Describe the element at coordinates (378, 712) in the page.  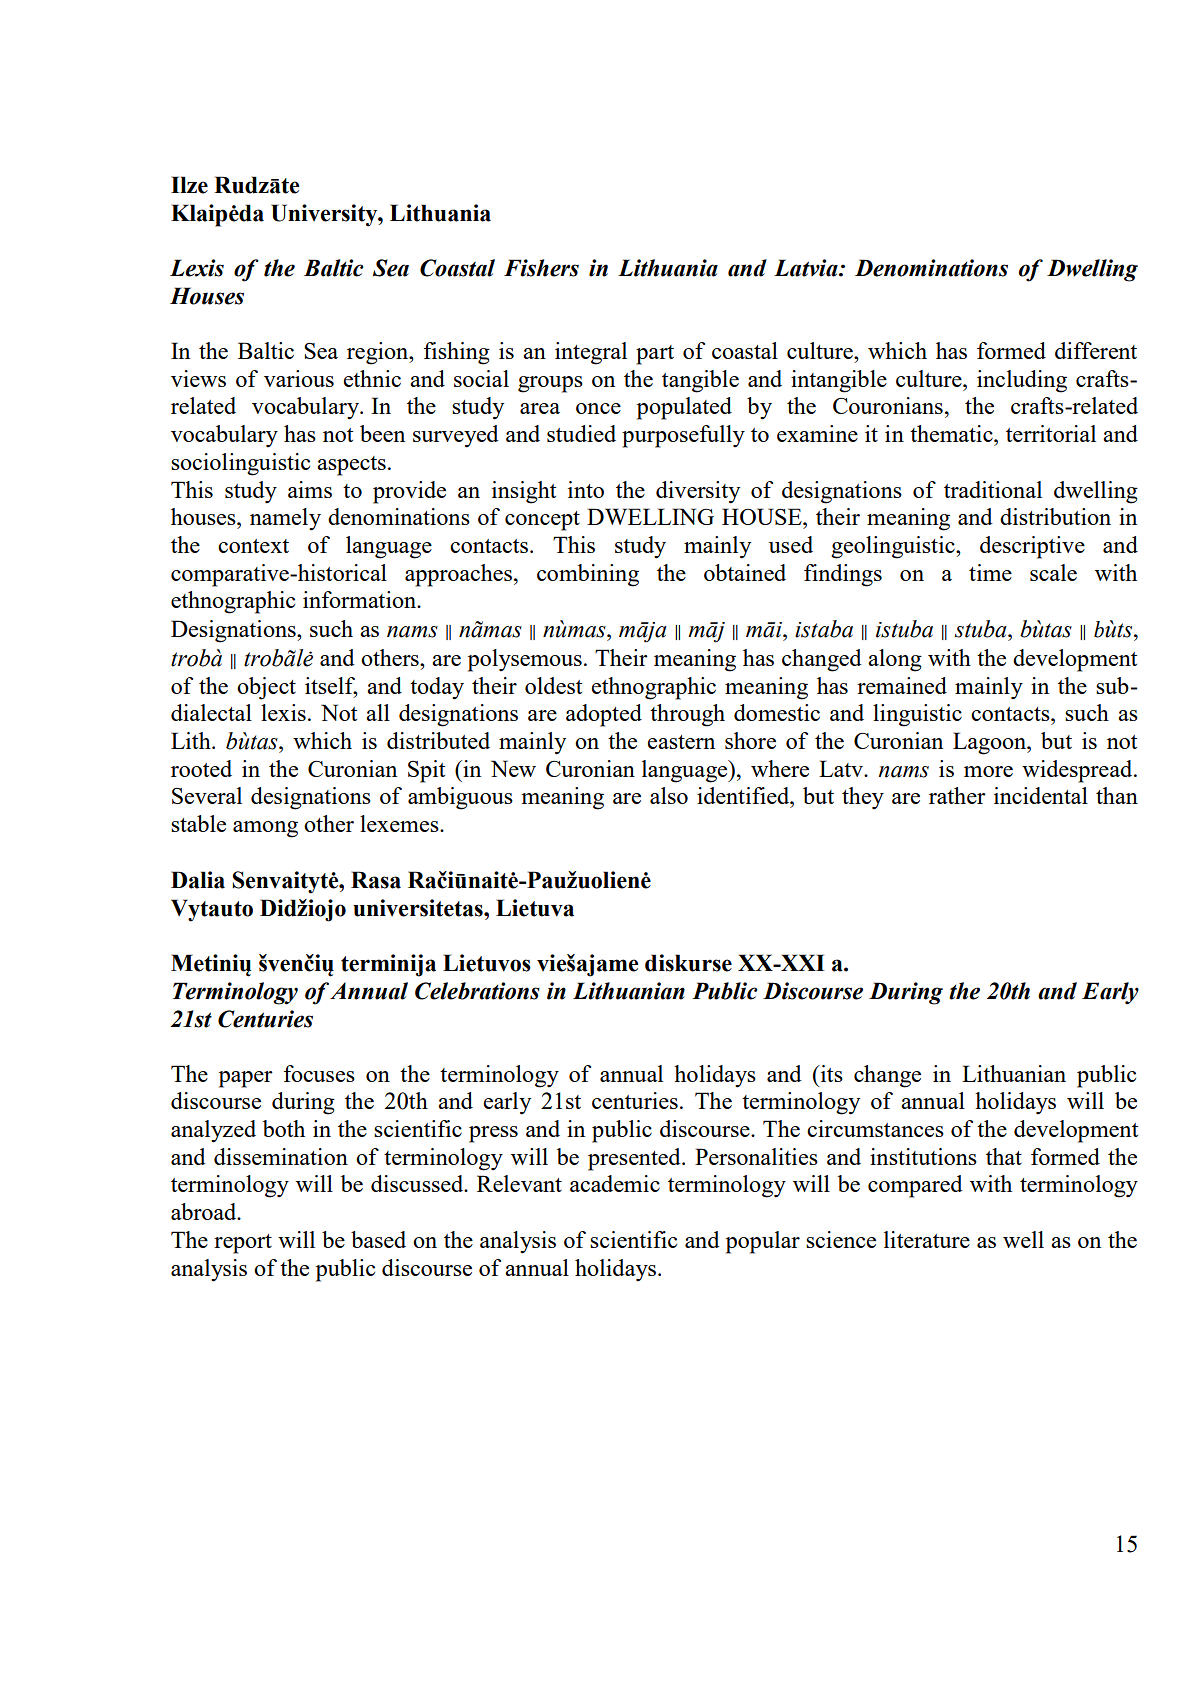
I see `all` at that location.
